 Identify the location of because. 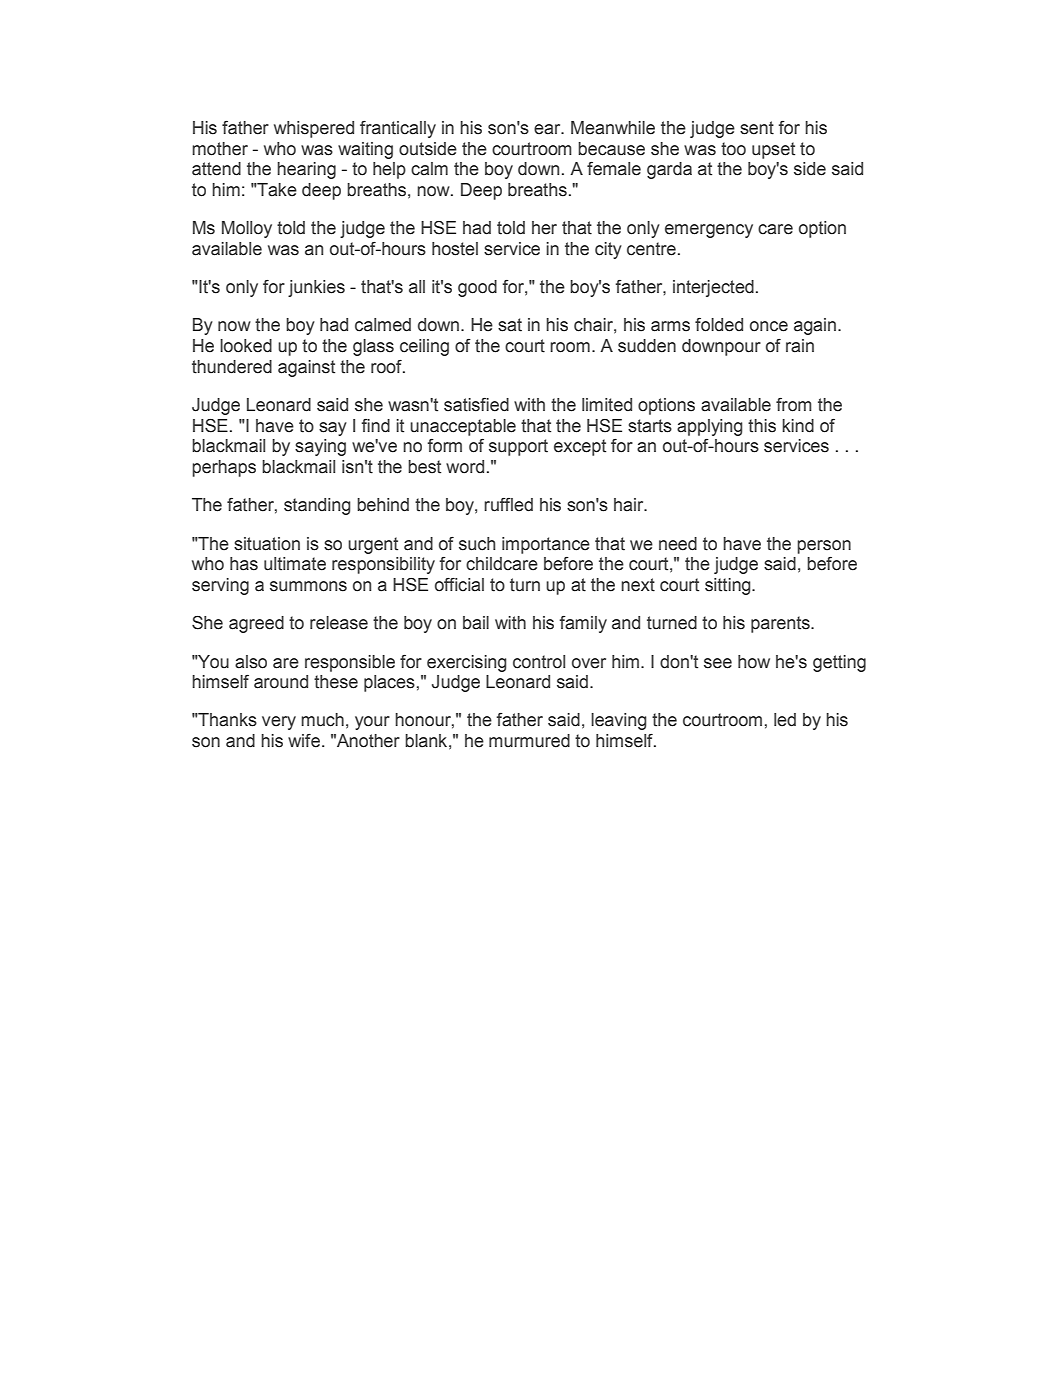
(611, 149).
